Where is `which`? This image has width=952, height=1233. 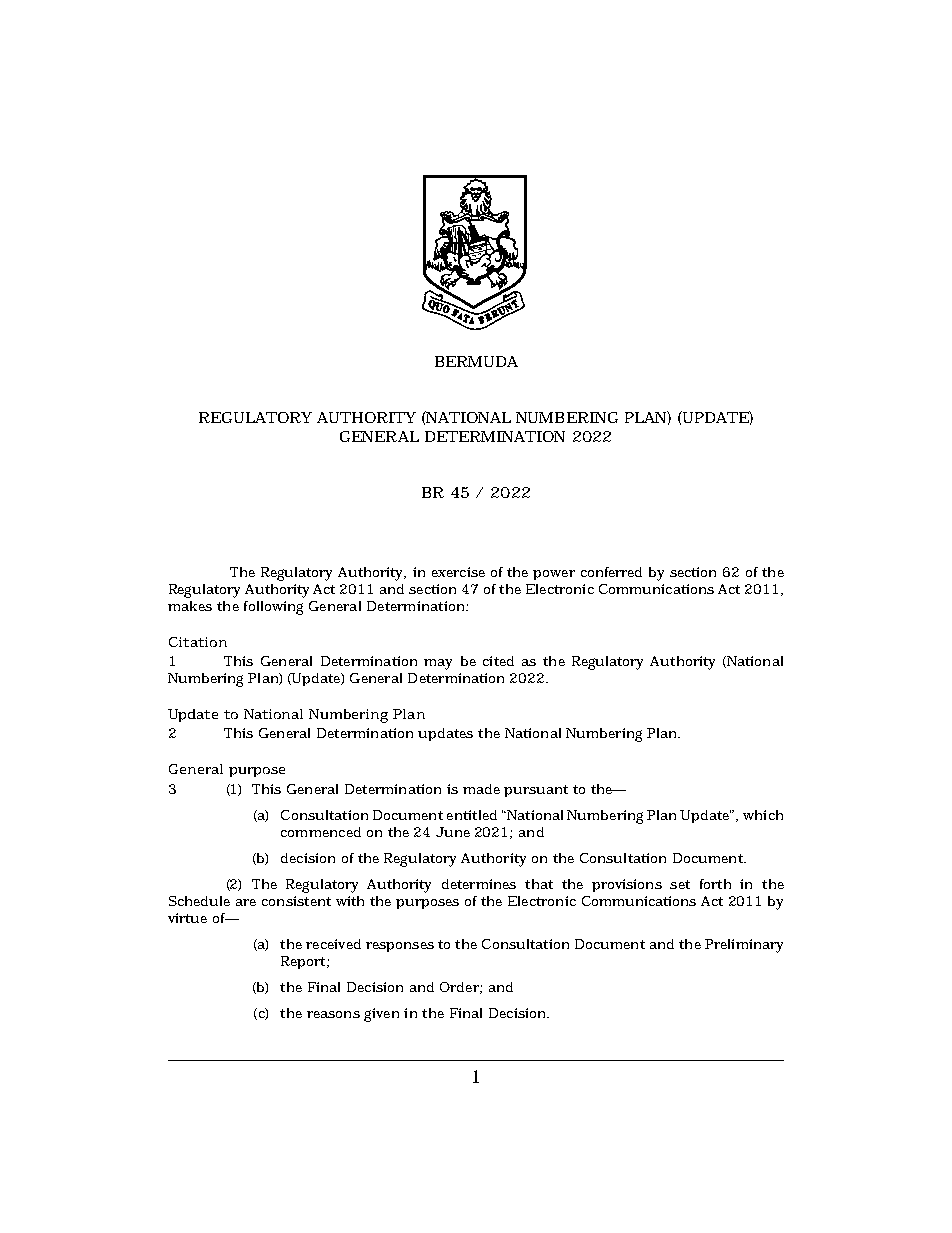
which is located at coordinates (763, 815).
